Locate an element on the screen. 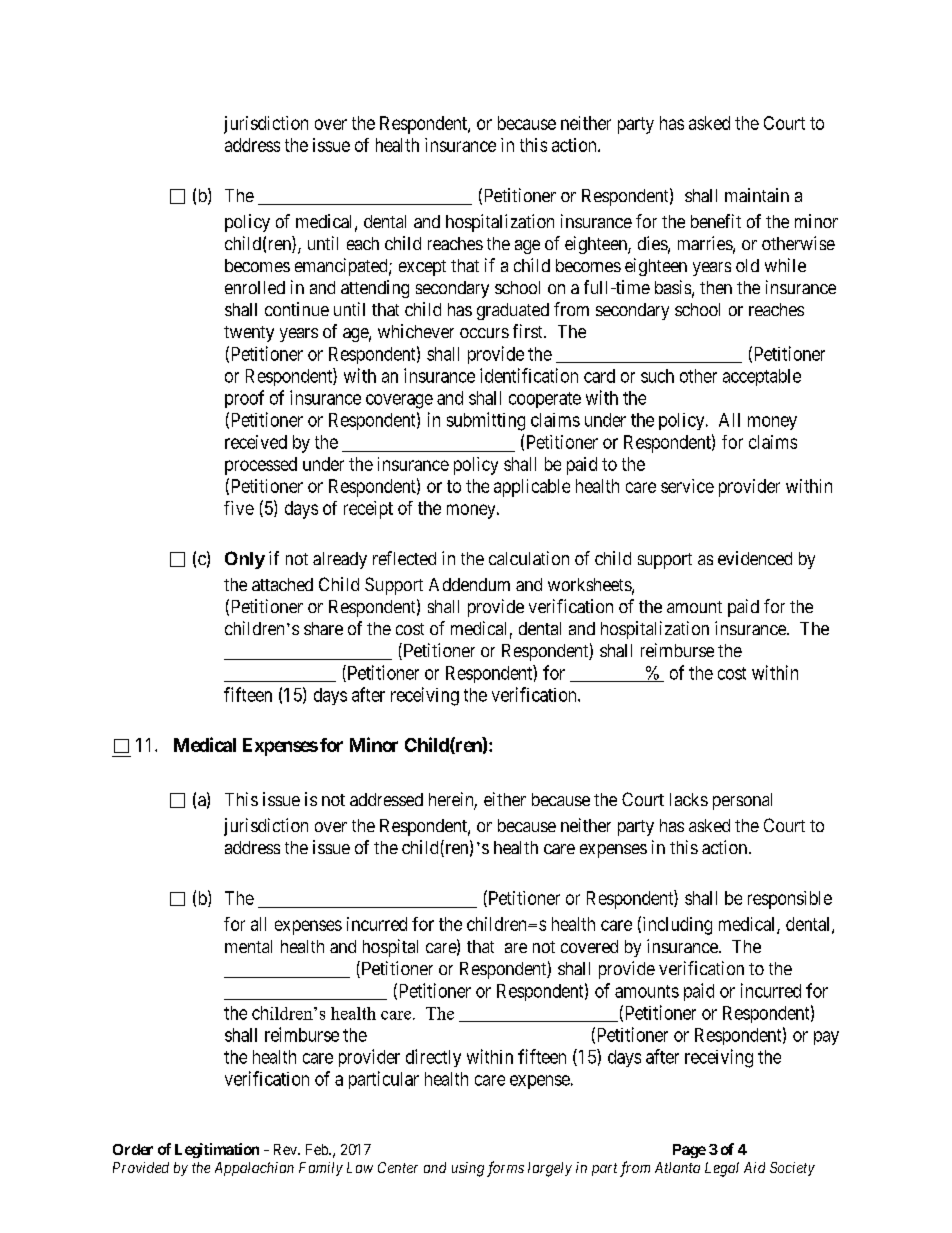 The image size is (952, 1233). mental is located at coordinates (248, 946).
